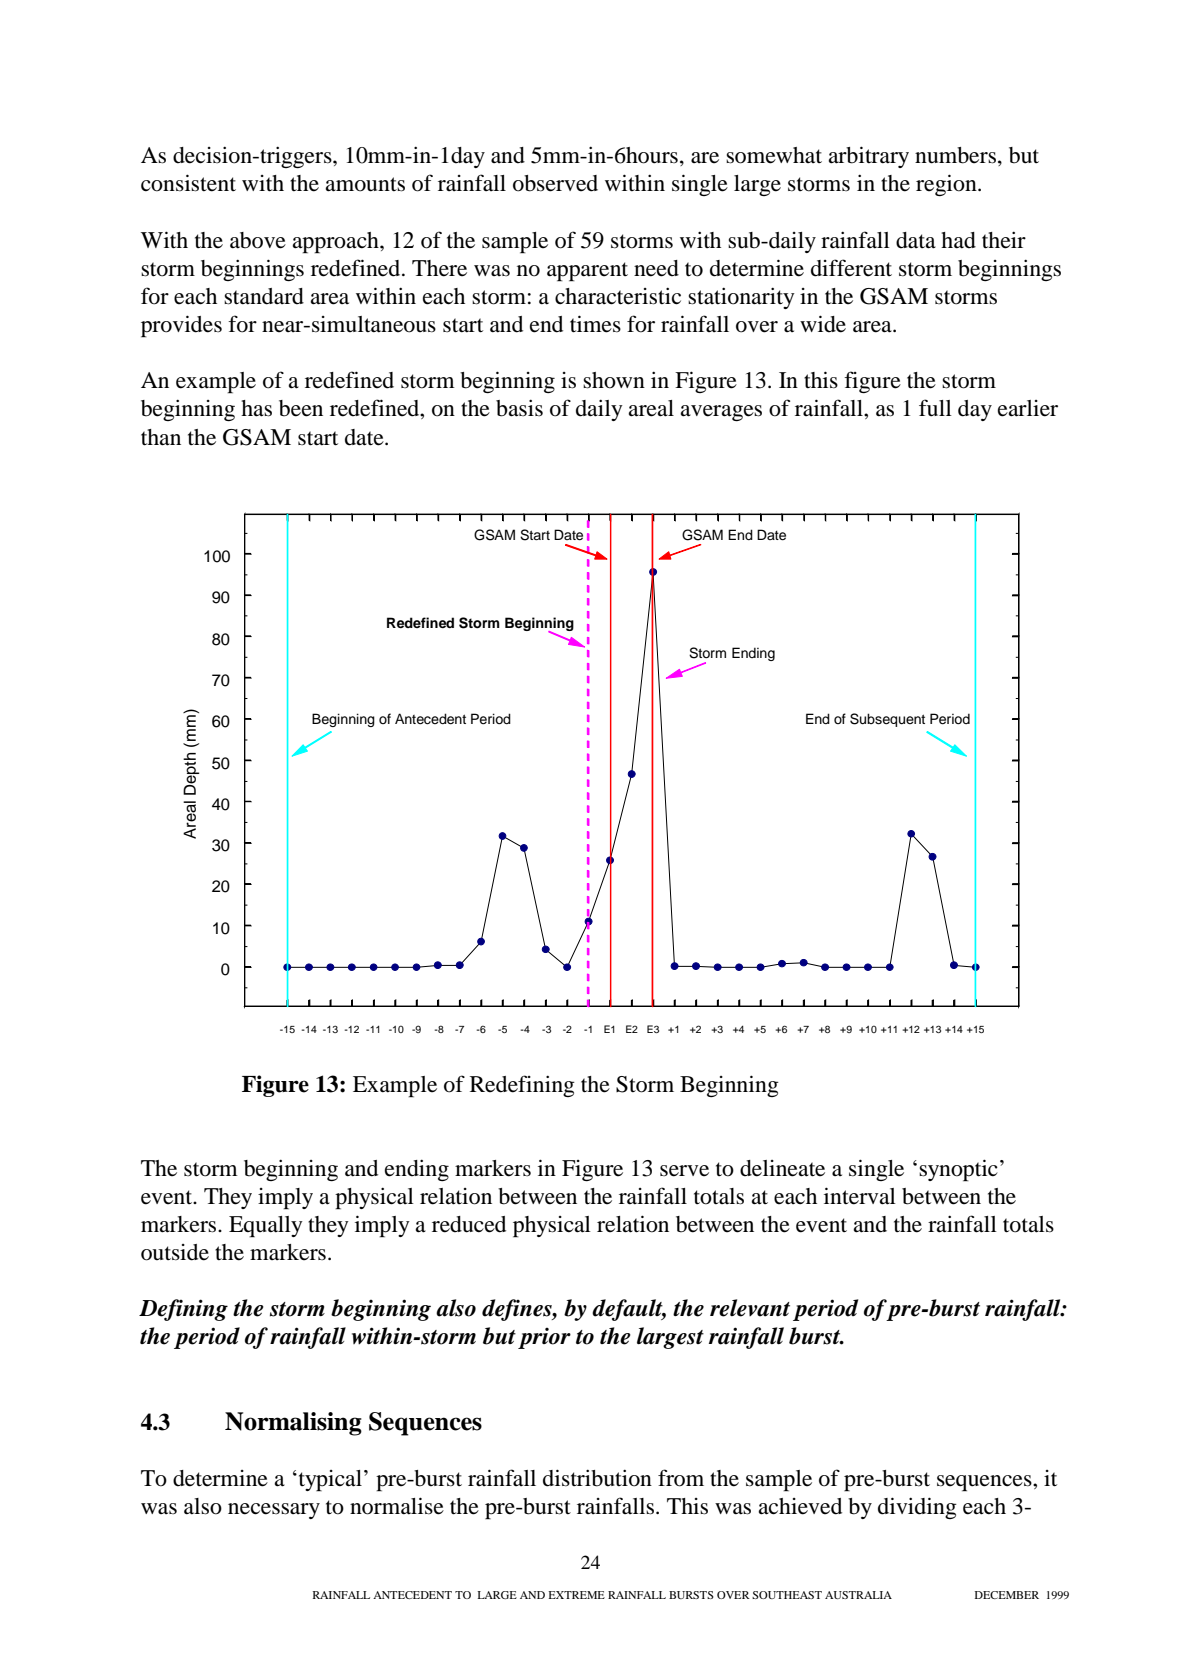  I want to click on region, so click(947, 185).
